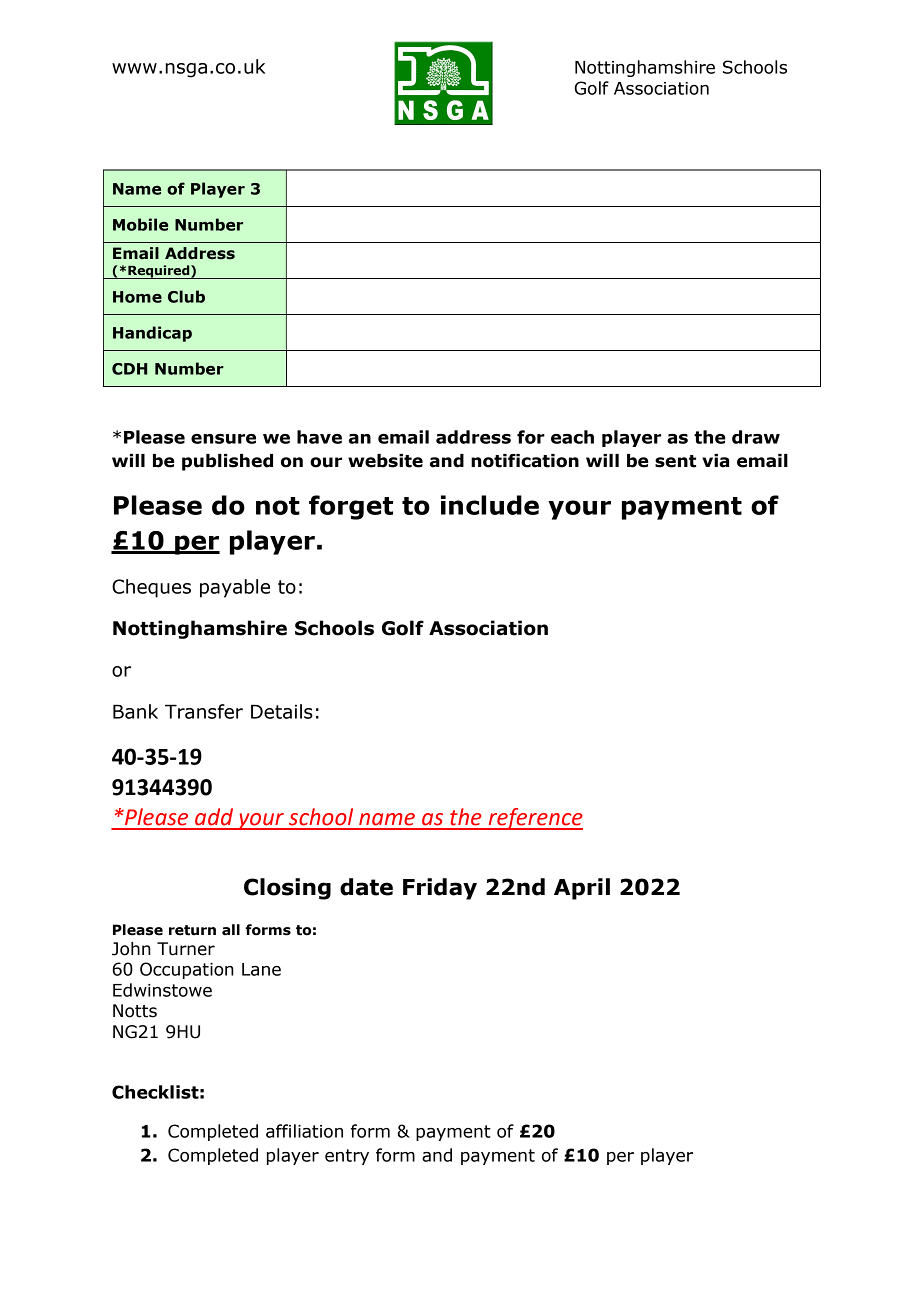 The width and height of the image is (924, 1308). I want to click on have, so click(319, 437).
